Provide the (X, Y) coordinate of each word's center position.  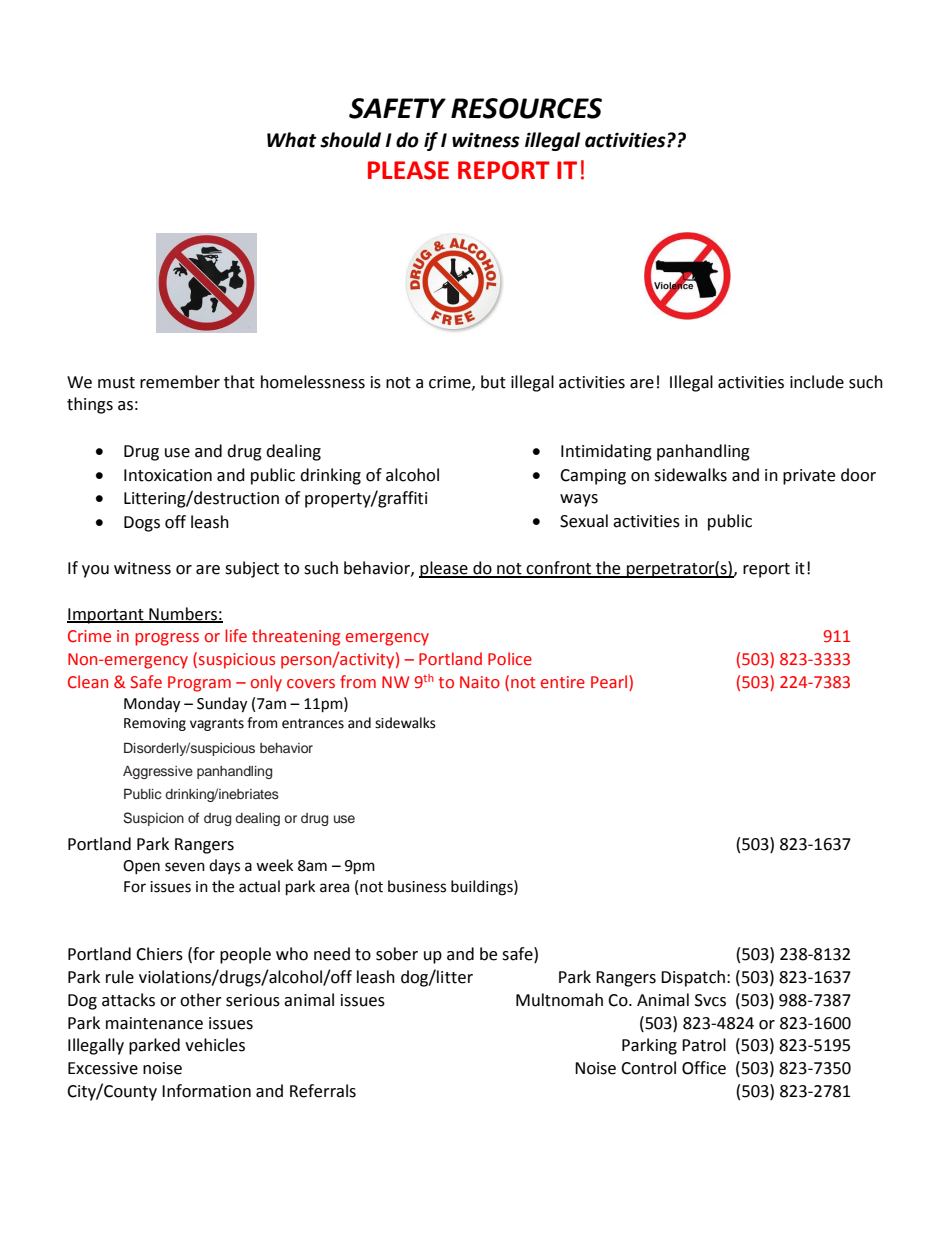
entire (563, 682)
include (817, 382)
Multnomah (559, 1000)
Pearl (610, 683)
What (292, 140)
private (809, 477)
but (493, 382)
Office (704, 1068)
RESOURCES (526, 108)
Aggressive (158, 772)
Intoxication (168, 475)
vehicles (215, 1045)
